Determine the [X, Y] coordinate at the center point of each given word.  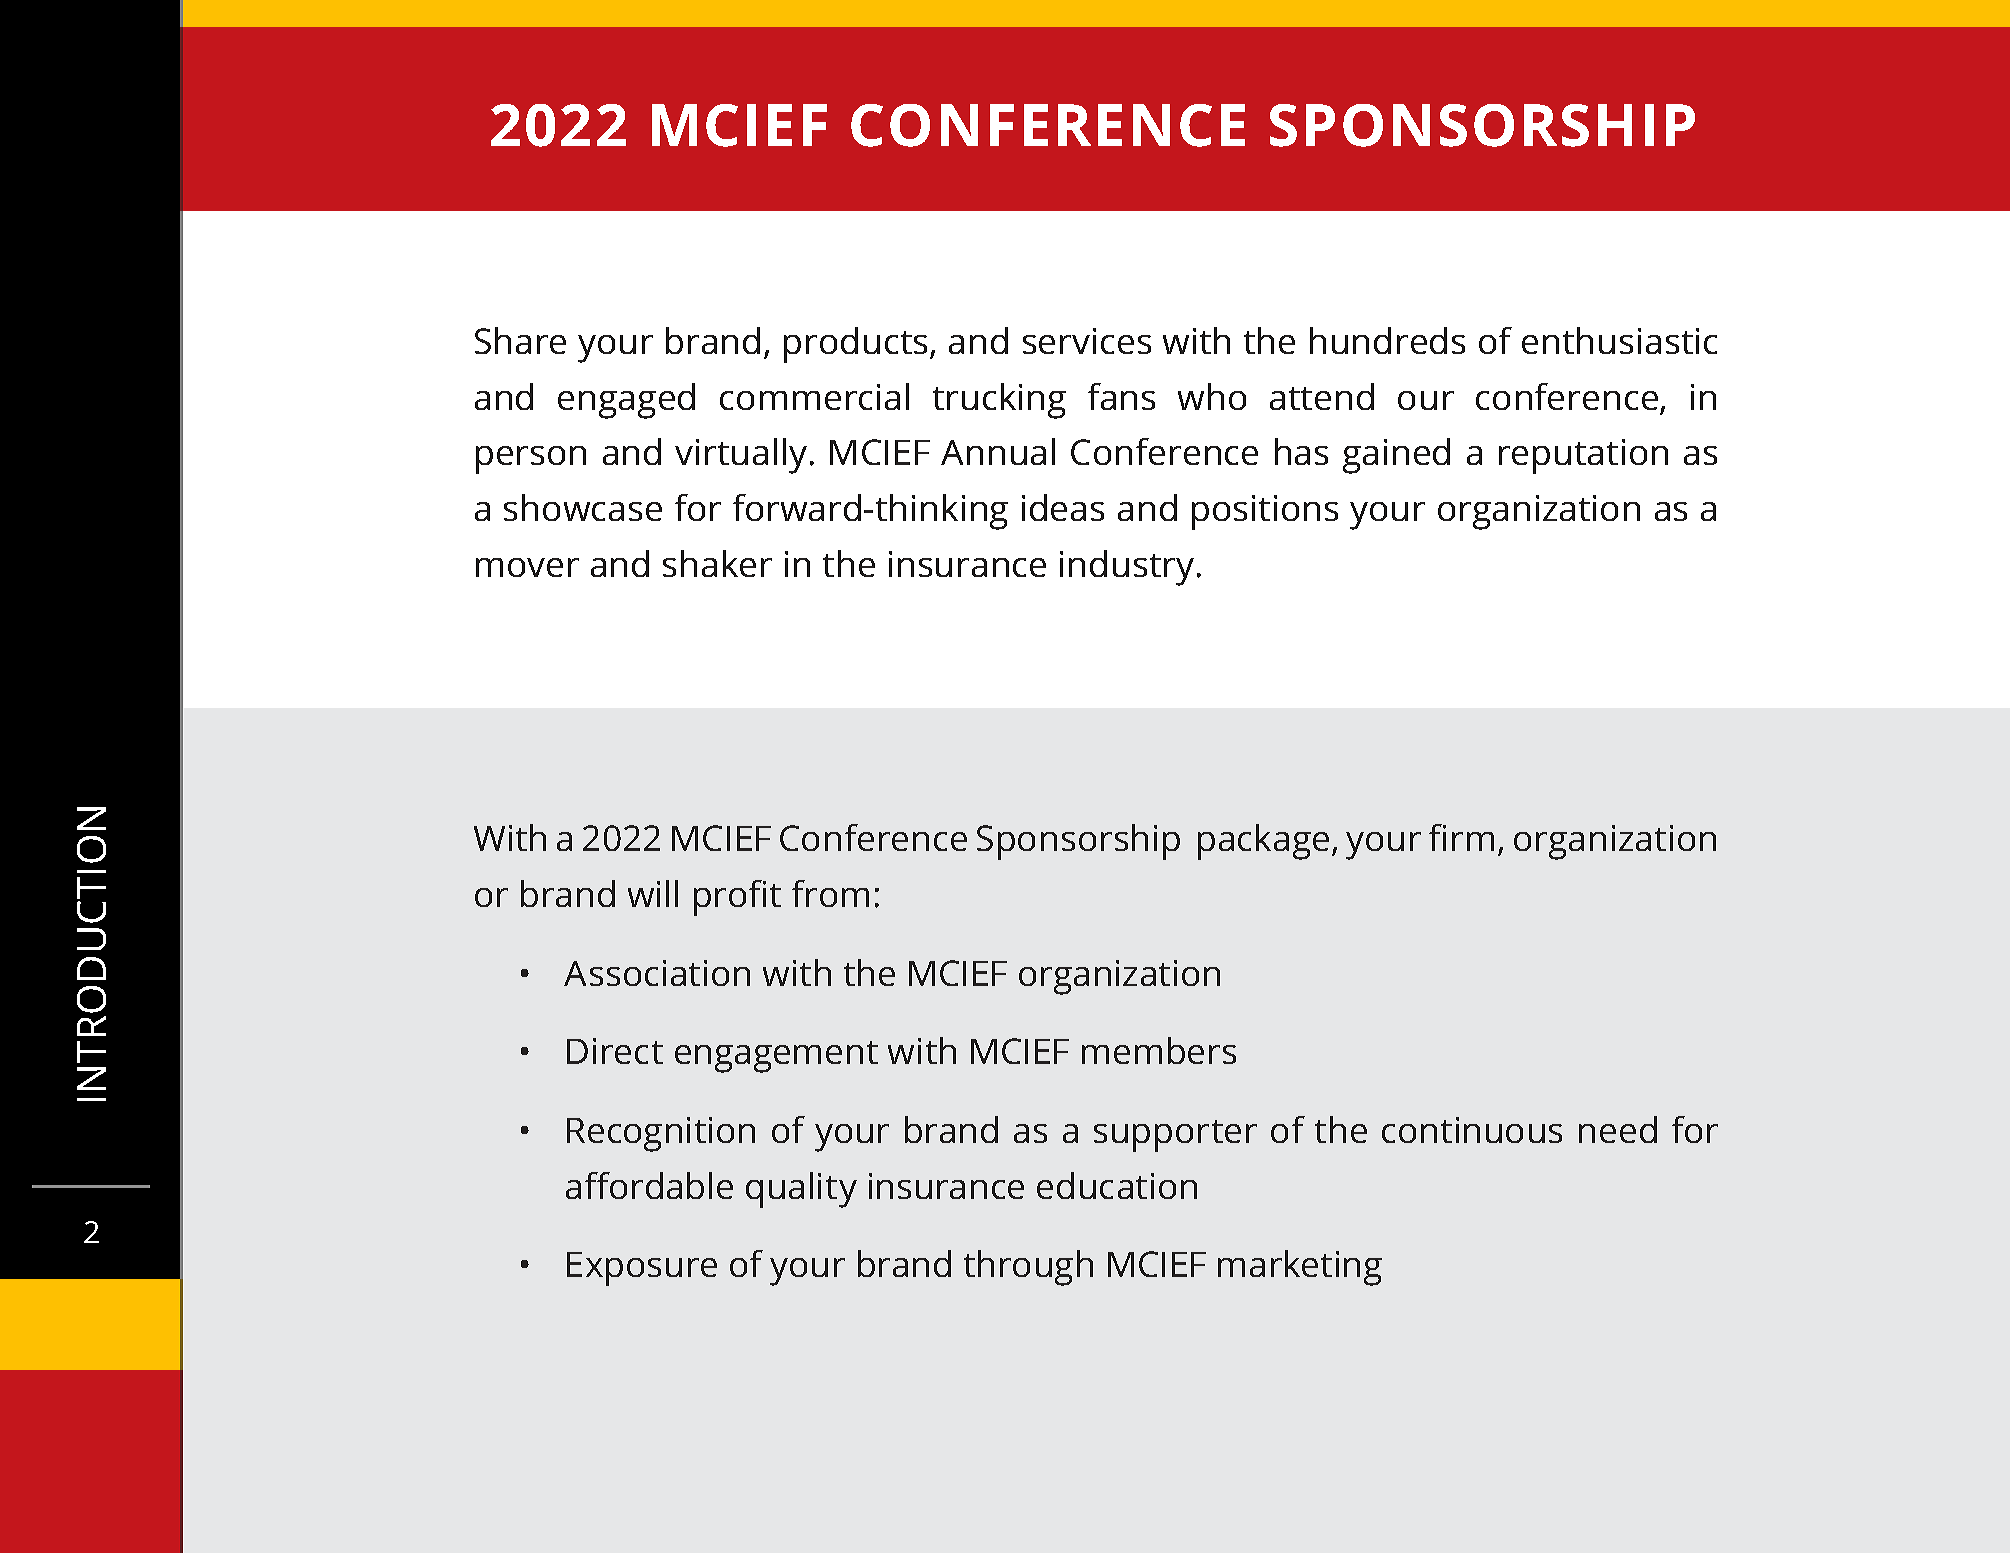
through [1028, 1268]
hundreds [1387, 340]
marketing [1300, 1268]
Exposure [642, 1269]
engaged [626, 401]
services [1087, 341]
